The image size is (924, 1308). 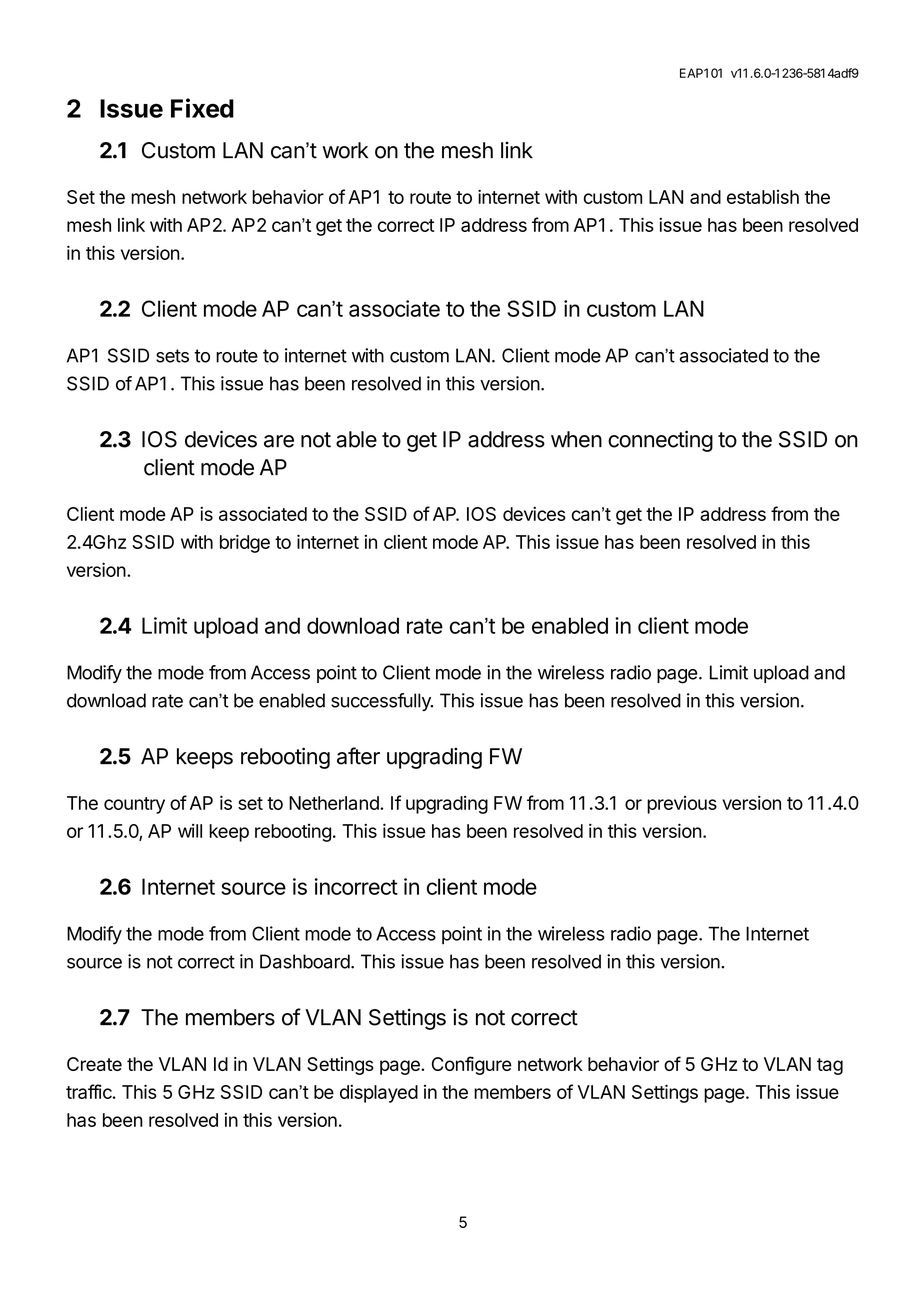 I want to click on country, so click(x=134, y=805).
